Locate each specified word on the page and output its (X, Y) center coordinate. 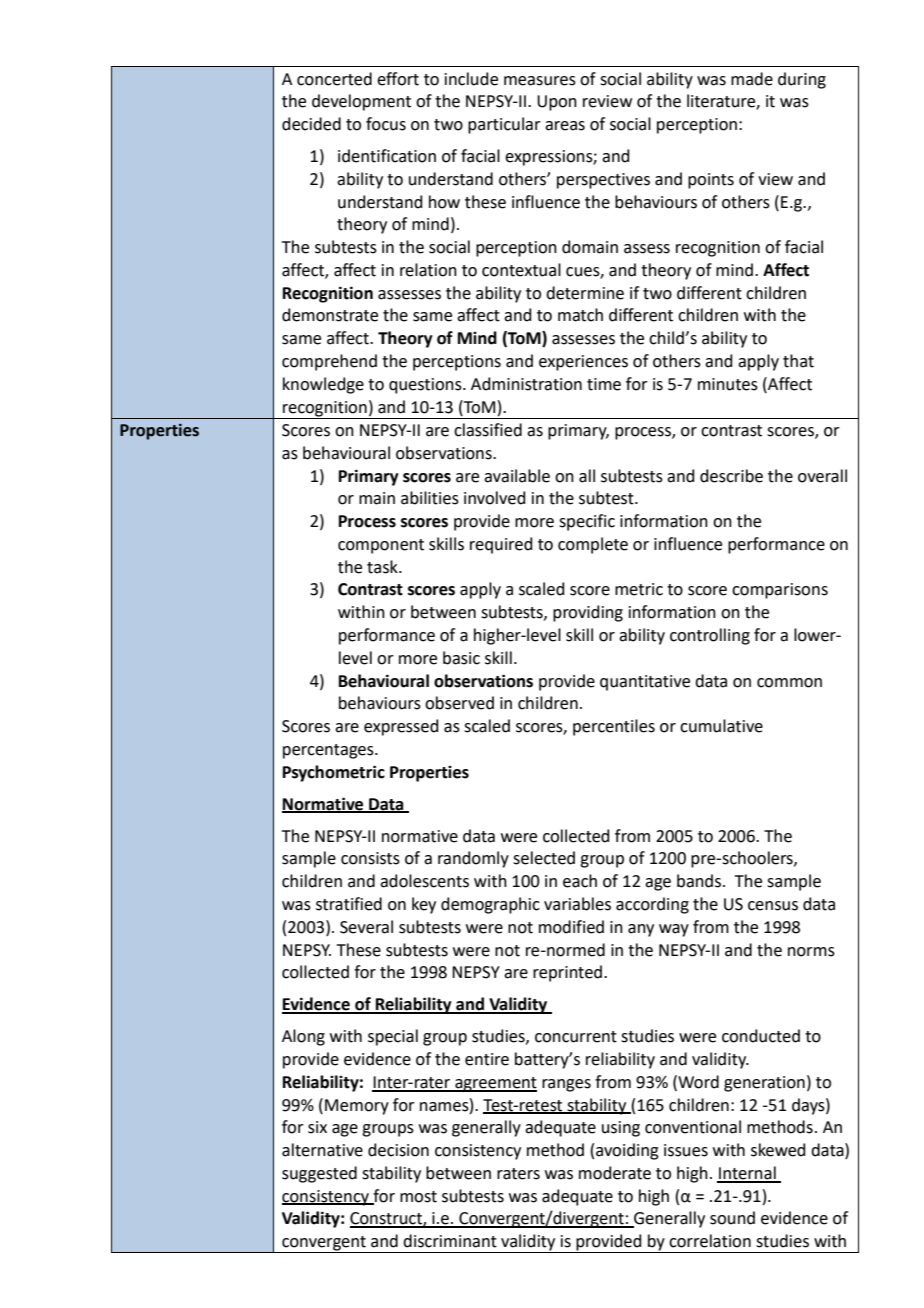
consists (370, 858)
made (752, 79)
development (361, 102)
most (418, 1197)
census (773, 906)
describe (731, 476)
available (517, 476)
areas (565, 126)
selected (544, 858)
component (381, 546)
